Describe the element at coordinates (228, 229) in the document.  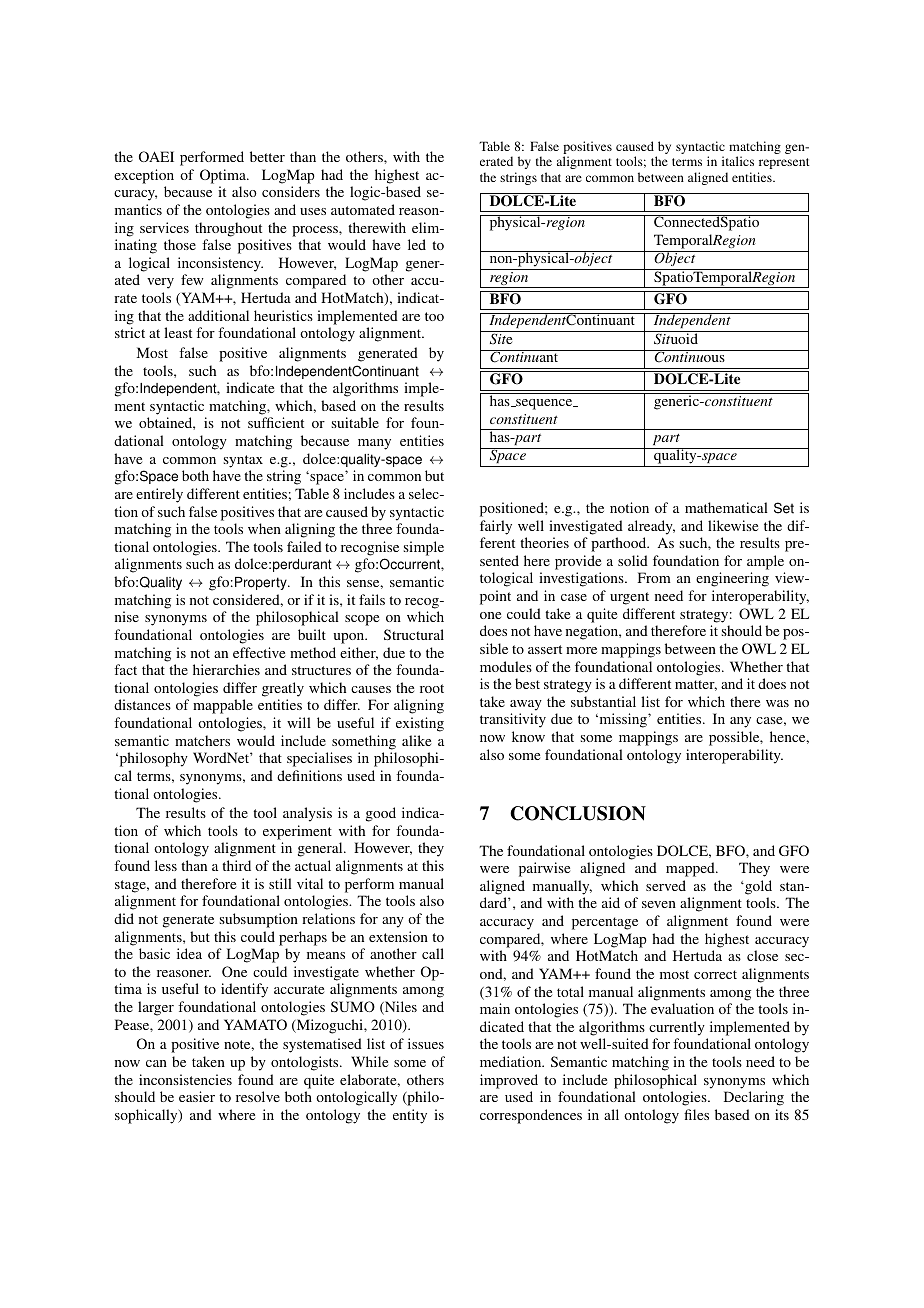
I see `throughout` at that location.
